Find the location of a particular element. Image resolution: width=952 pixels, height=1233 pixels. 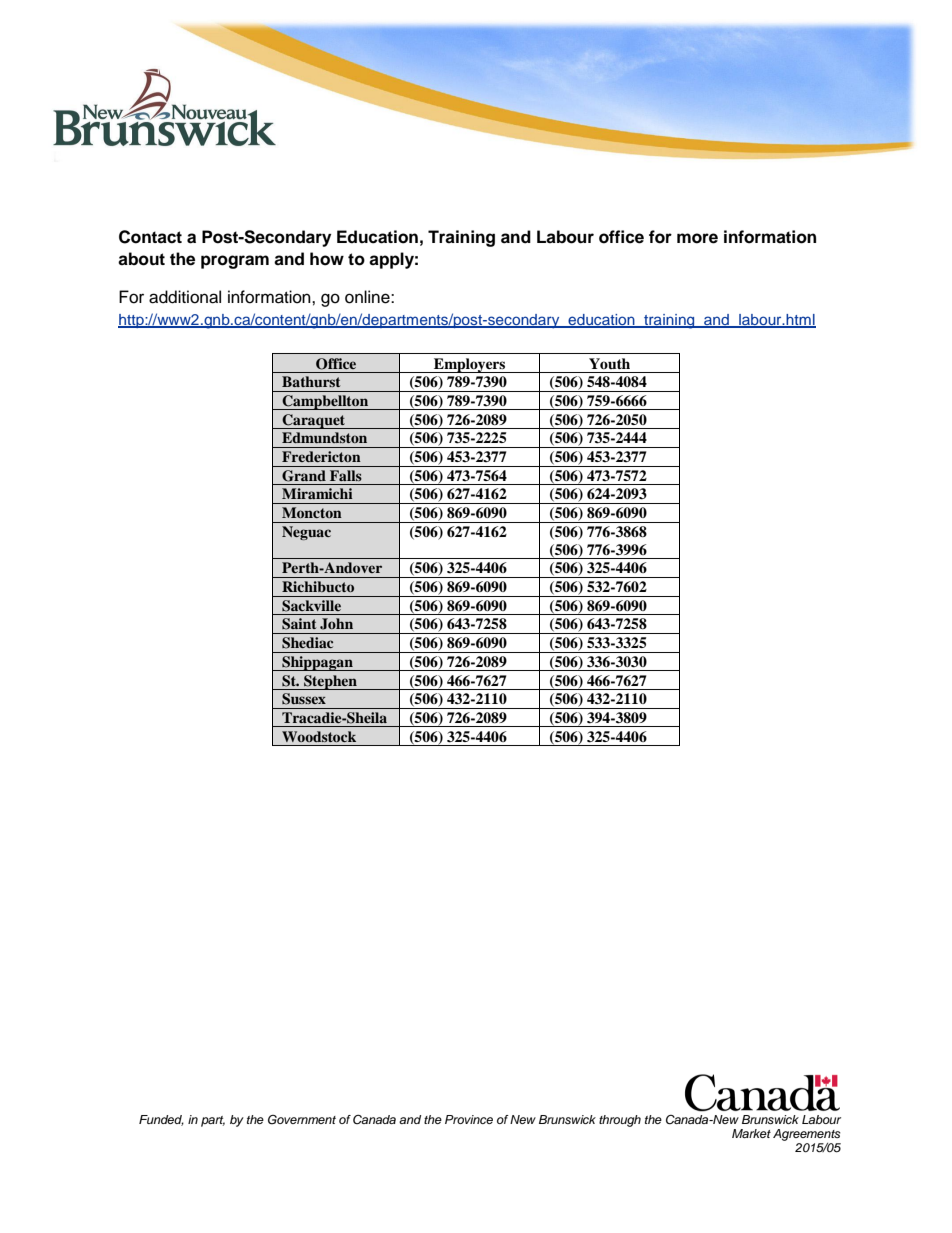

more is located at coordinates (697, 238).
